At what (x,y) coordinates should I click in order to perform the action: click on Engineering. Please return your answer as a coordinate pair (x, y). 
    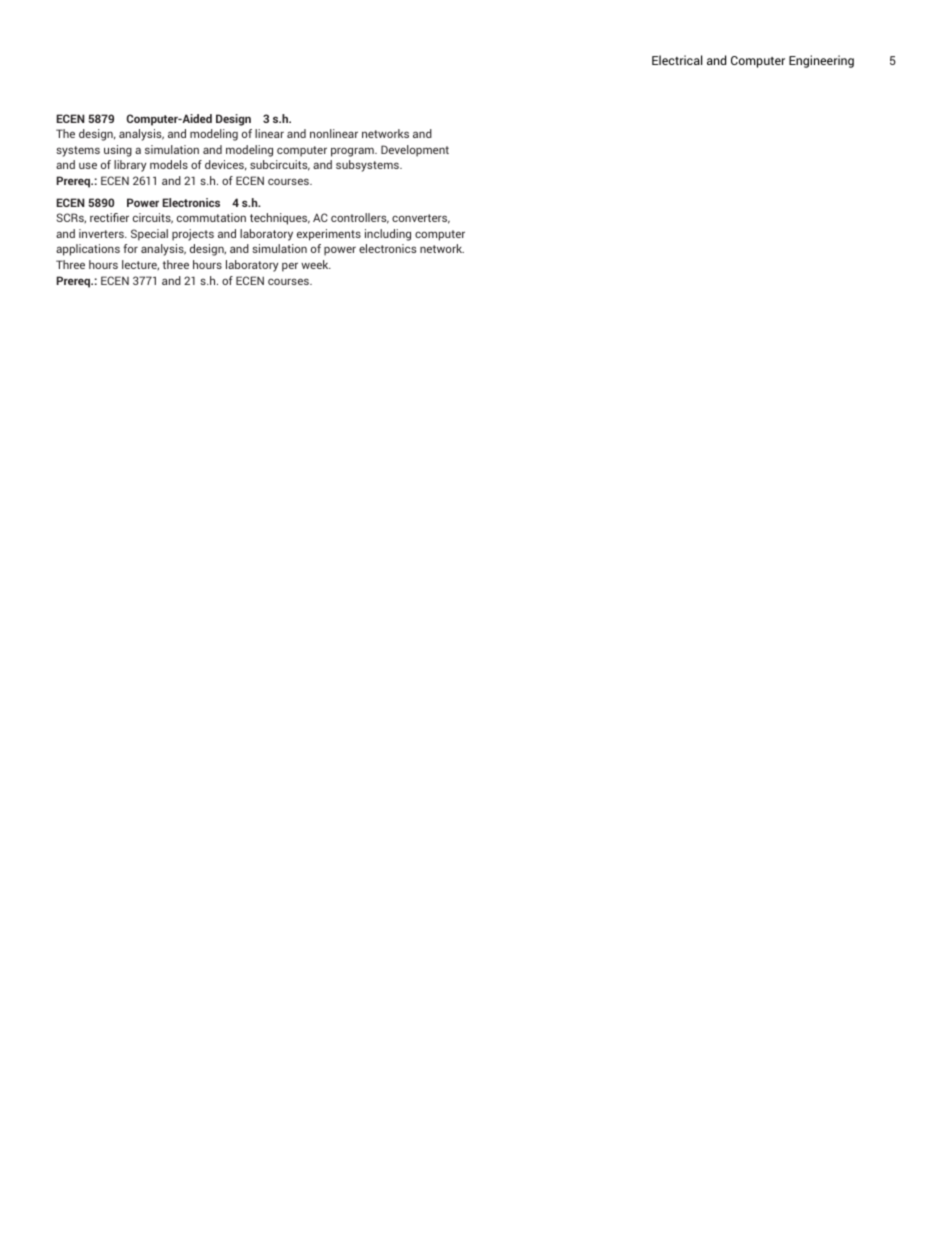
    Looking at the image, I should click on (821, 61).
